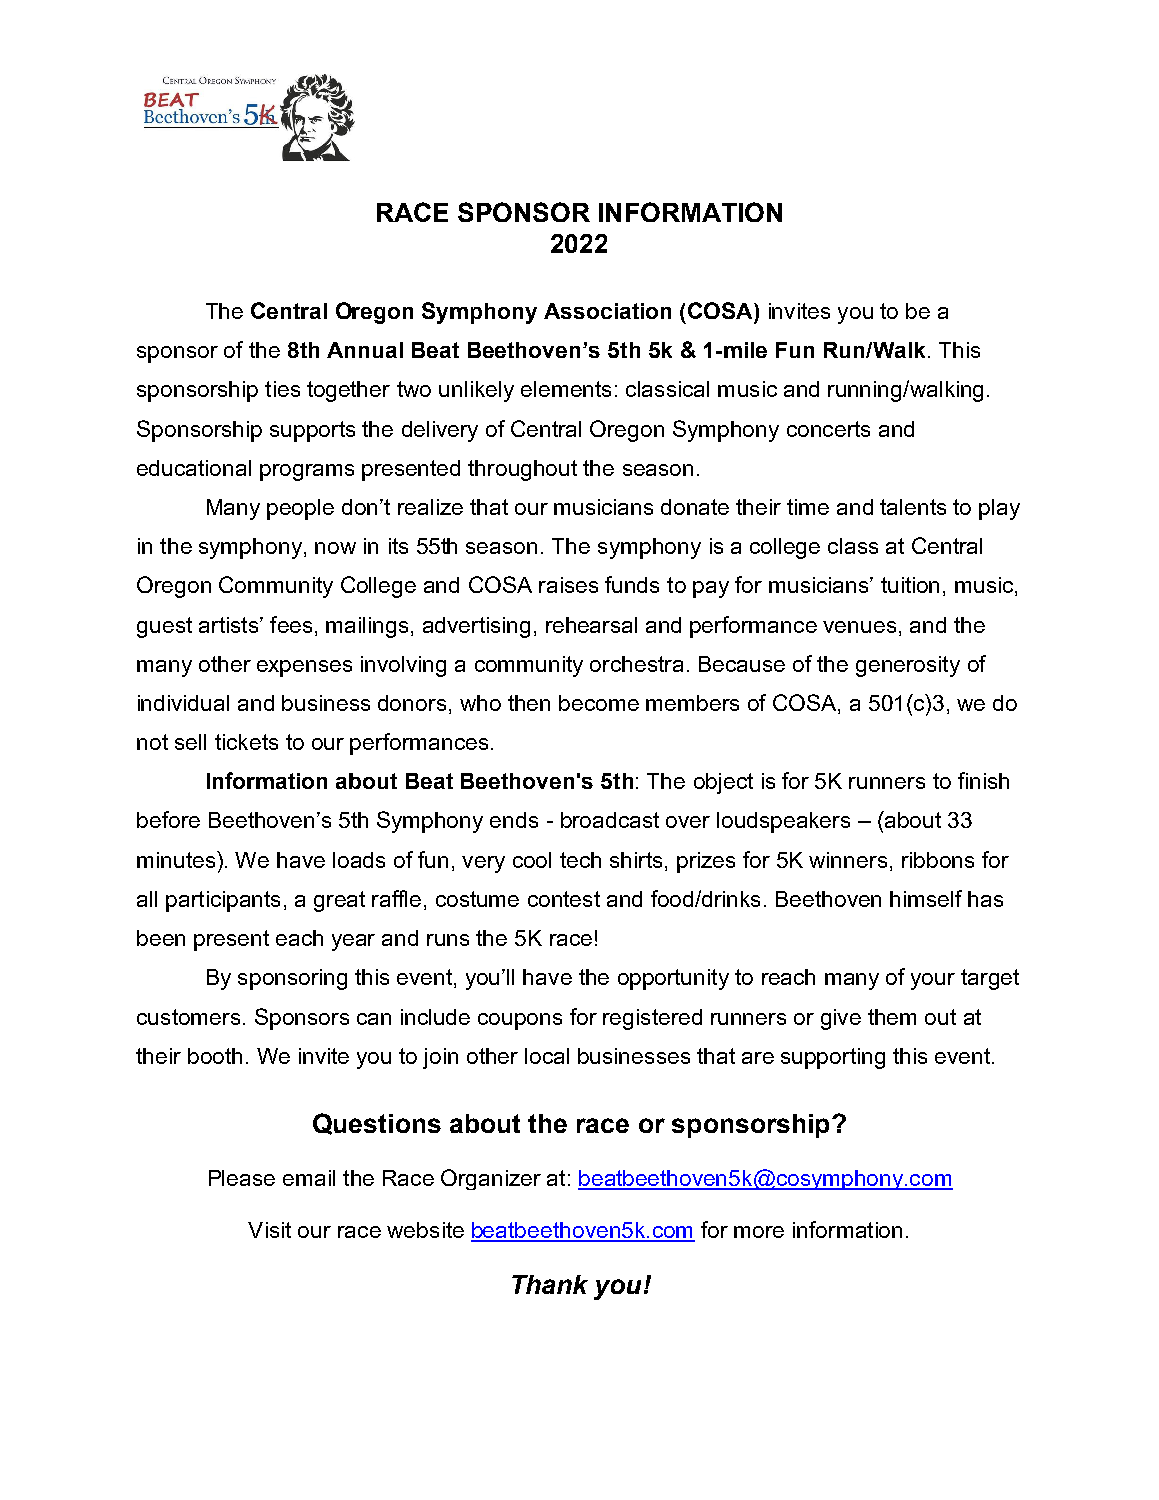 The image size is (1159, 1500). Describe the element at coordinates (759, 1232) in the document. I see `more` at that location.
